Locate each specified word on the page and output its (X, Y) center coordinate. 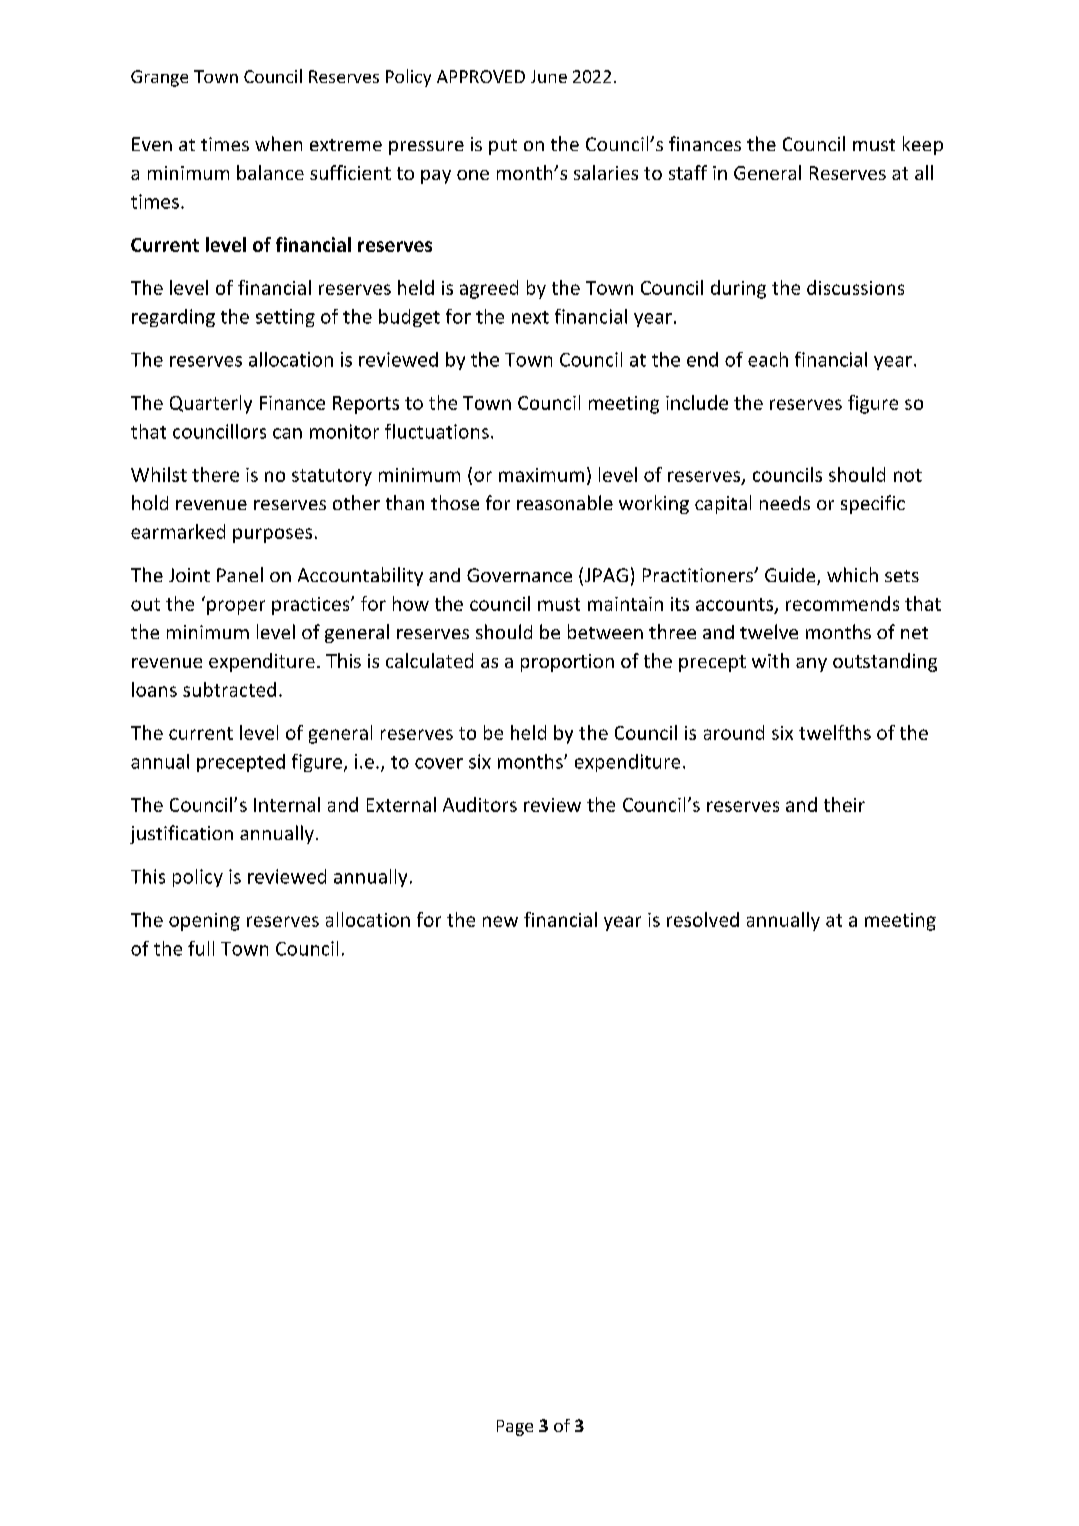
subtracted (229, 689)
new (500, 921)
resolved (703, 919)
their (844, 804)
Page (515, 1428)
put (503, 147)
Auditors (480, 804)
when (278, 143)
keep (923, 145)
